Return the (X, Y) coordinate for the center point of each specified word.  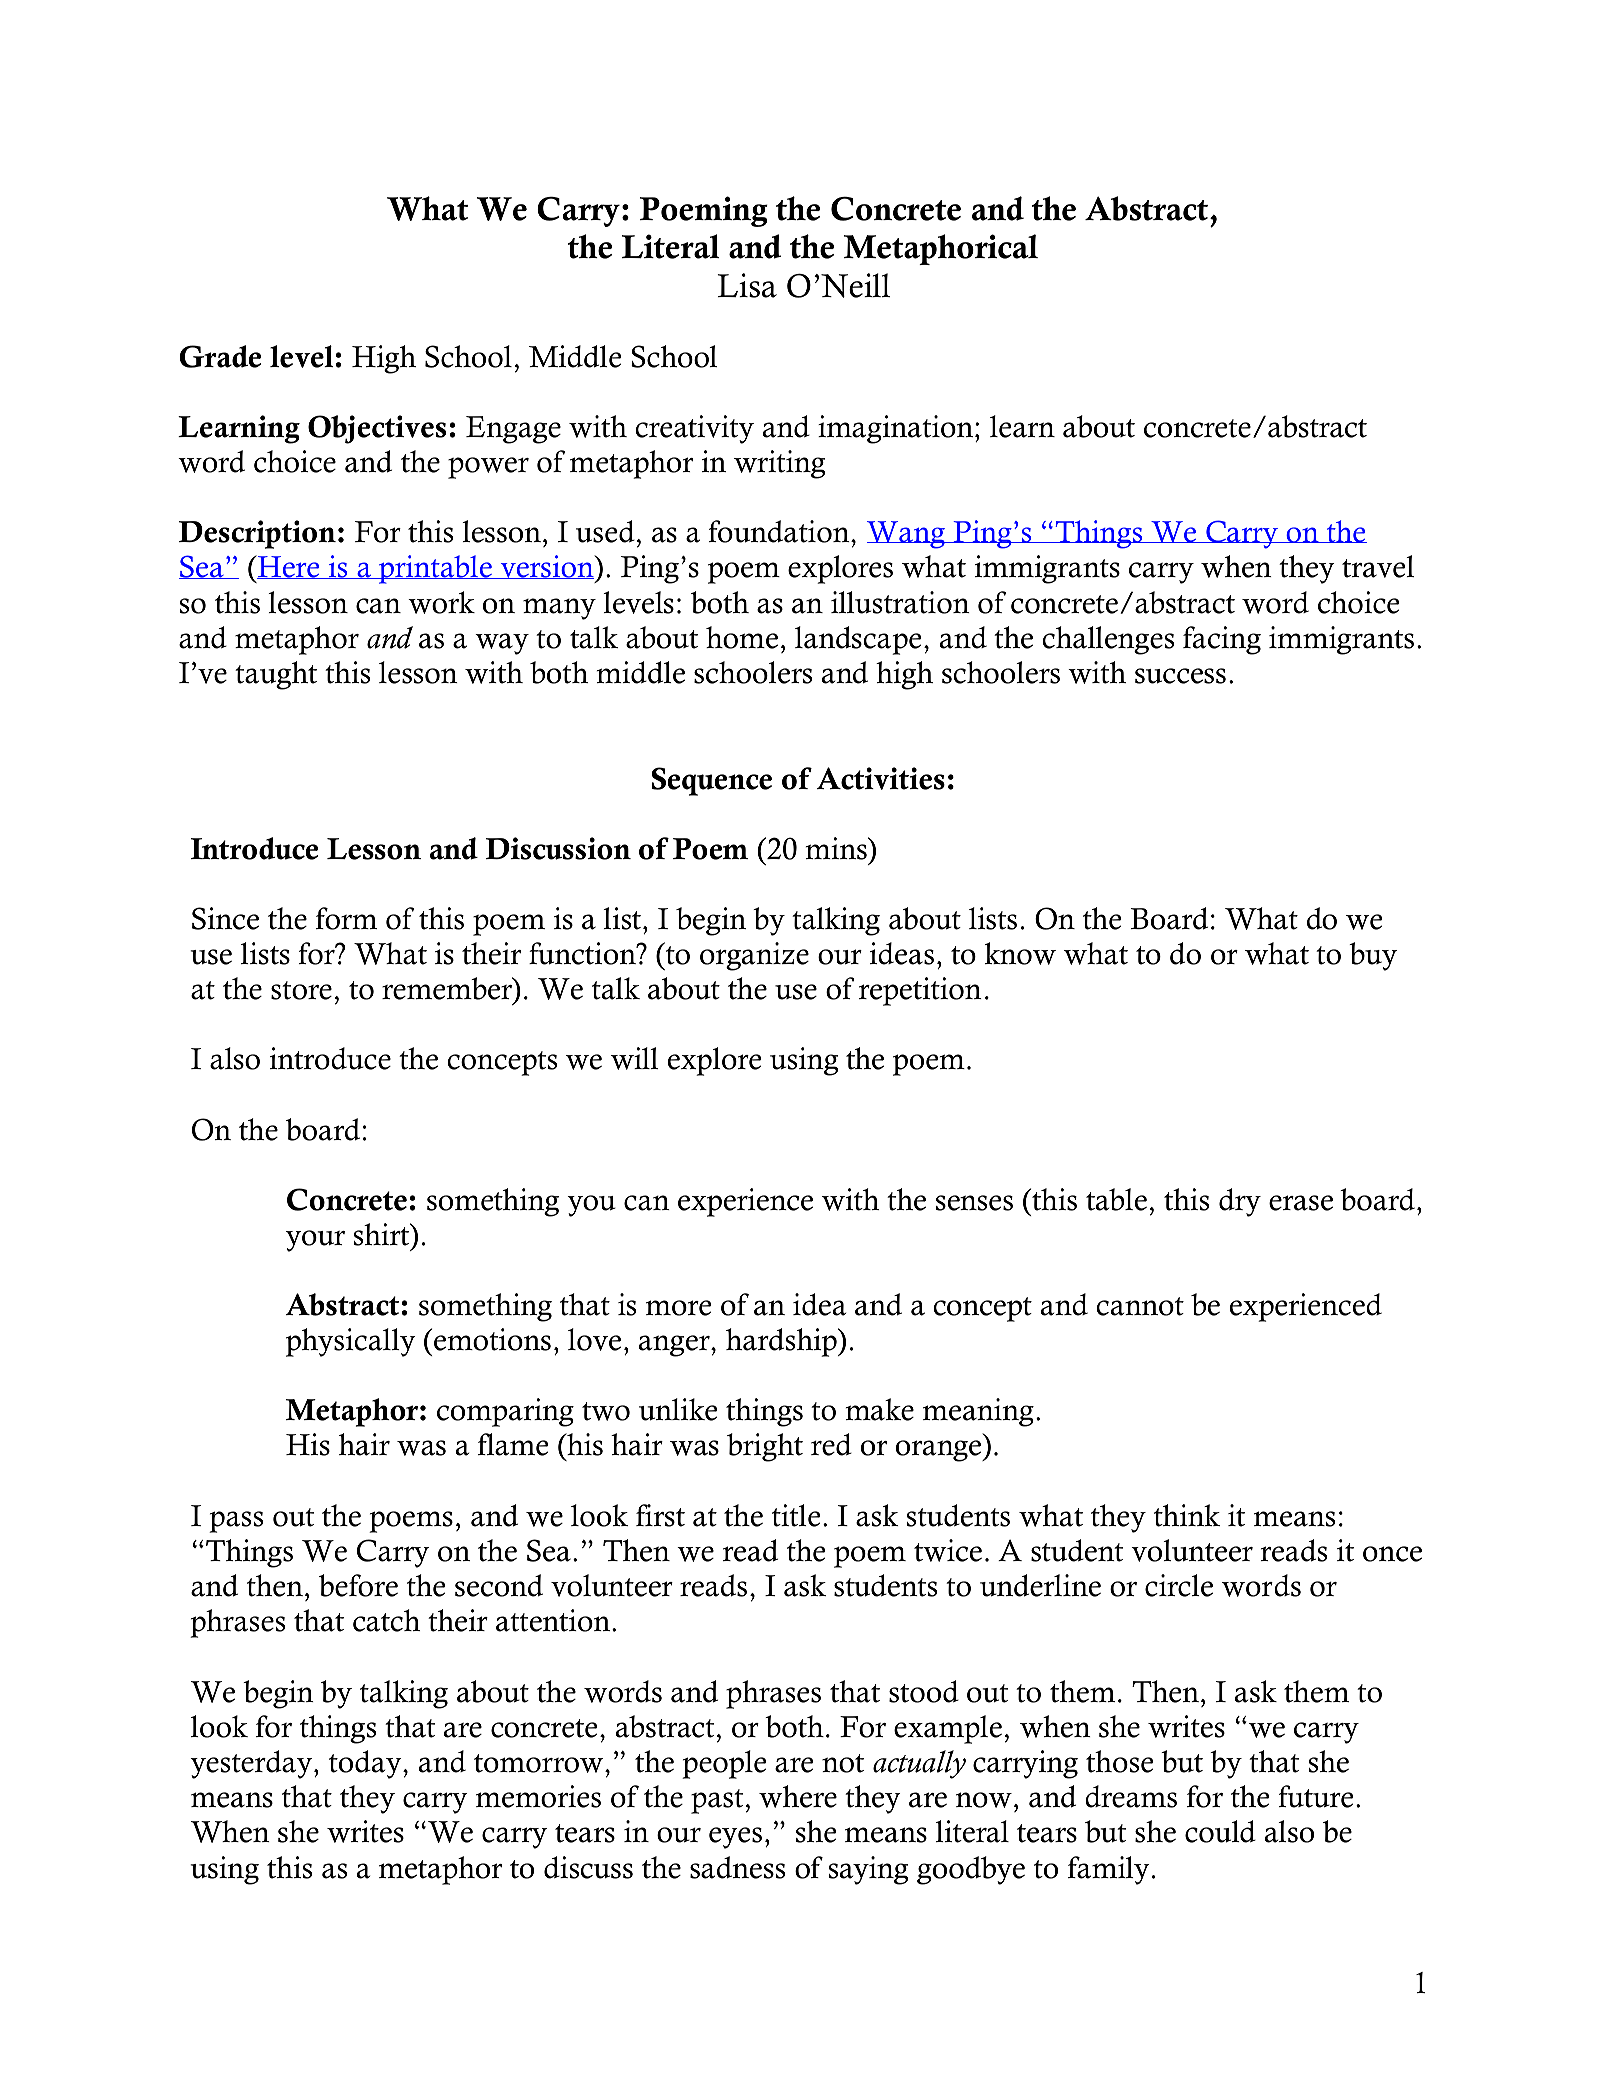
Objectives (377, 429)
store (301, 990)
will (634, 1058)
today (366, 1764)
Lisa (747, 285)
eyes (735, 1838)
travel (1378, 566)
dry (1240, 1202)
